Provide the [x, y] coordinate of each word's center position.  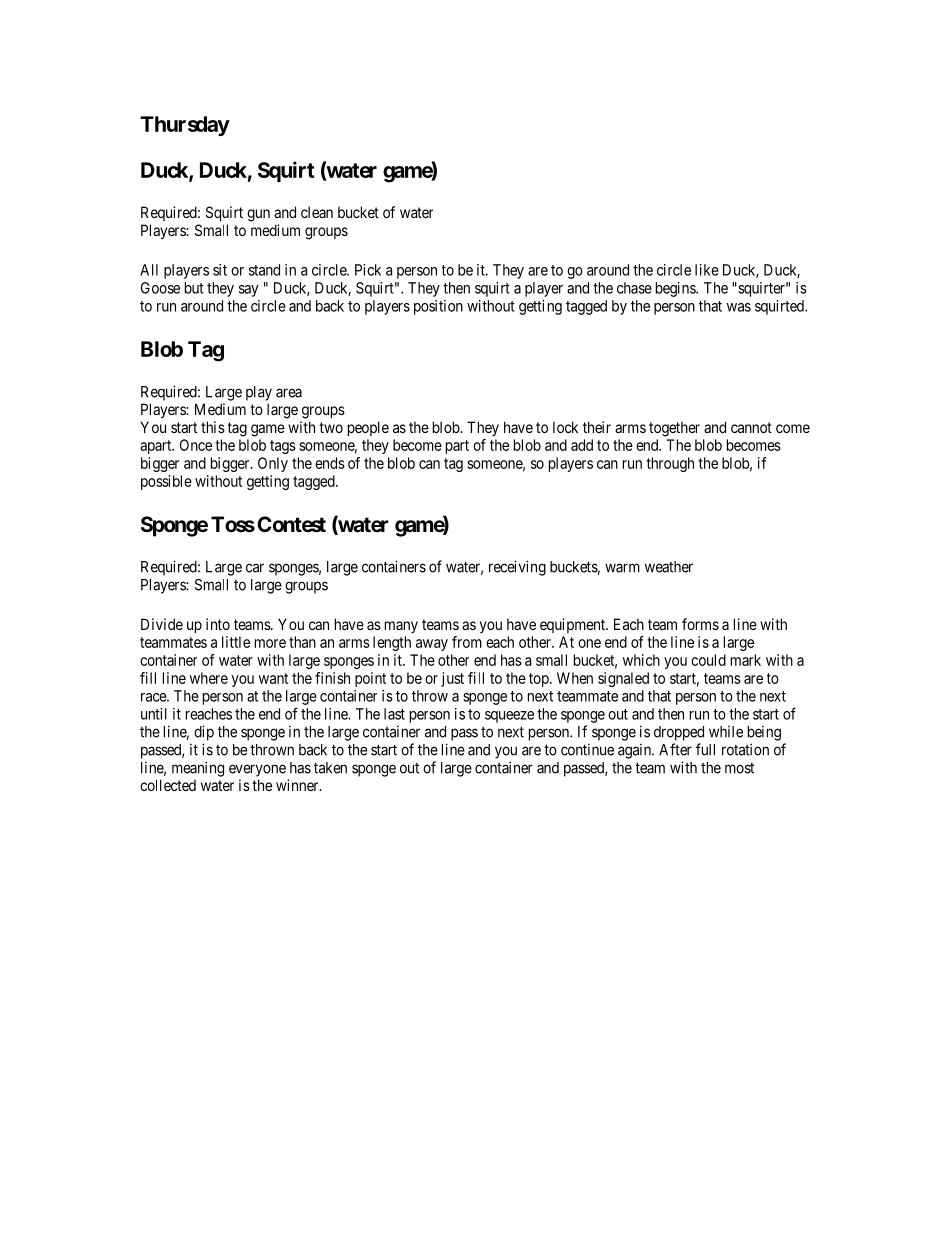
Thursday [185, 126]
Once [196, 445]
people [368, 428]
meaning [198, 769]
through [670, 464]
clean [317, 212]
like [707, 270]
